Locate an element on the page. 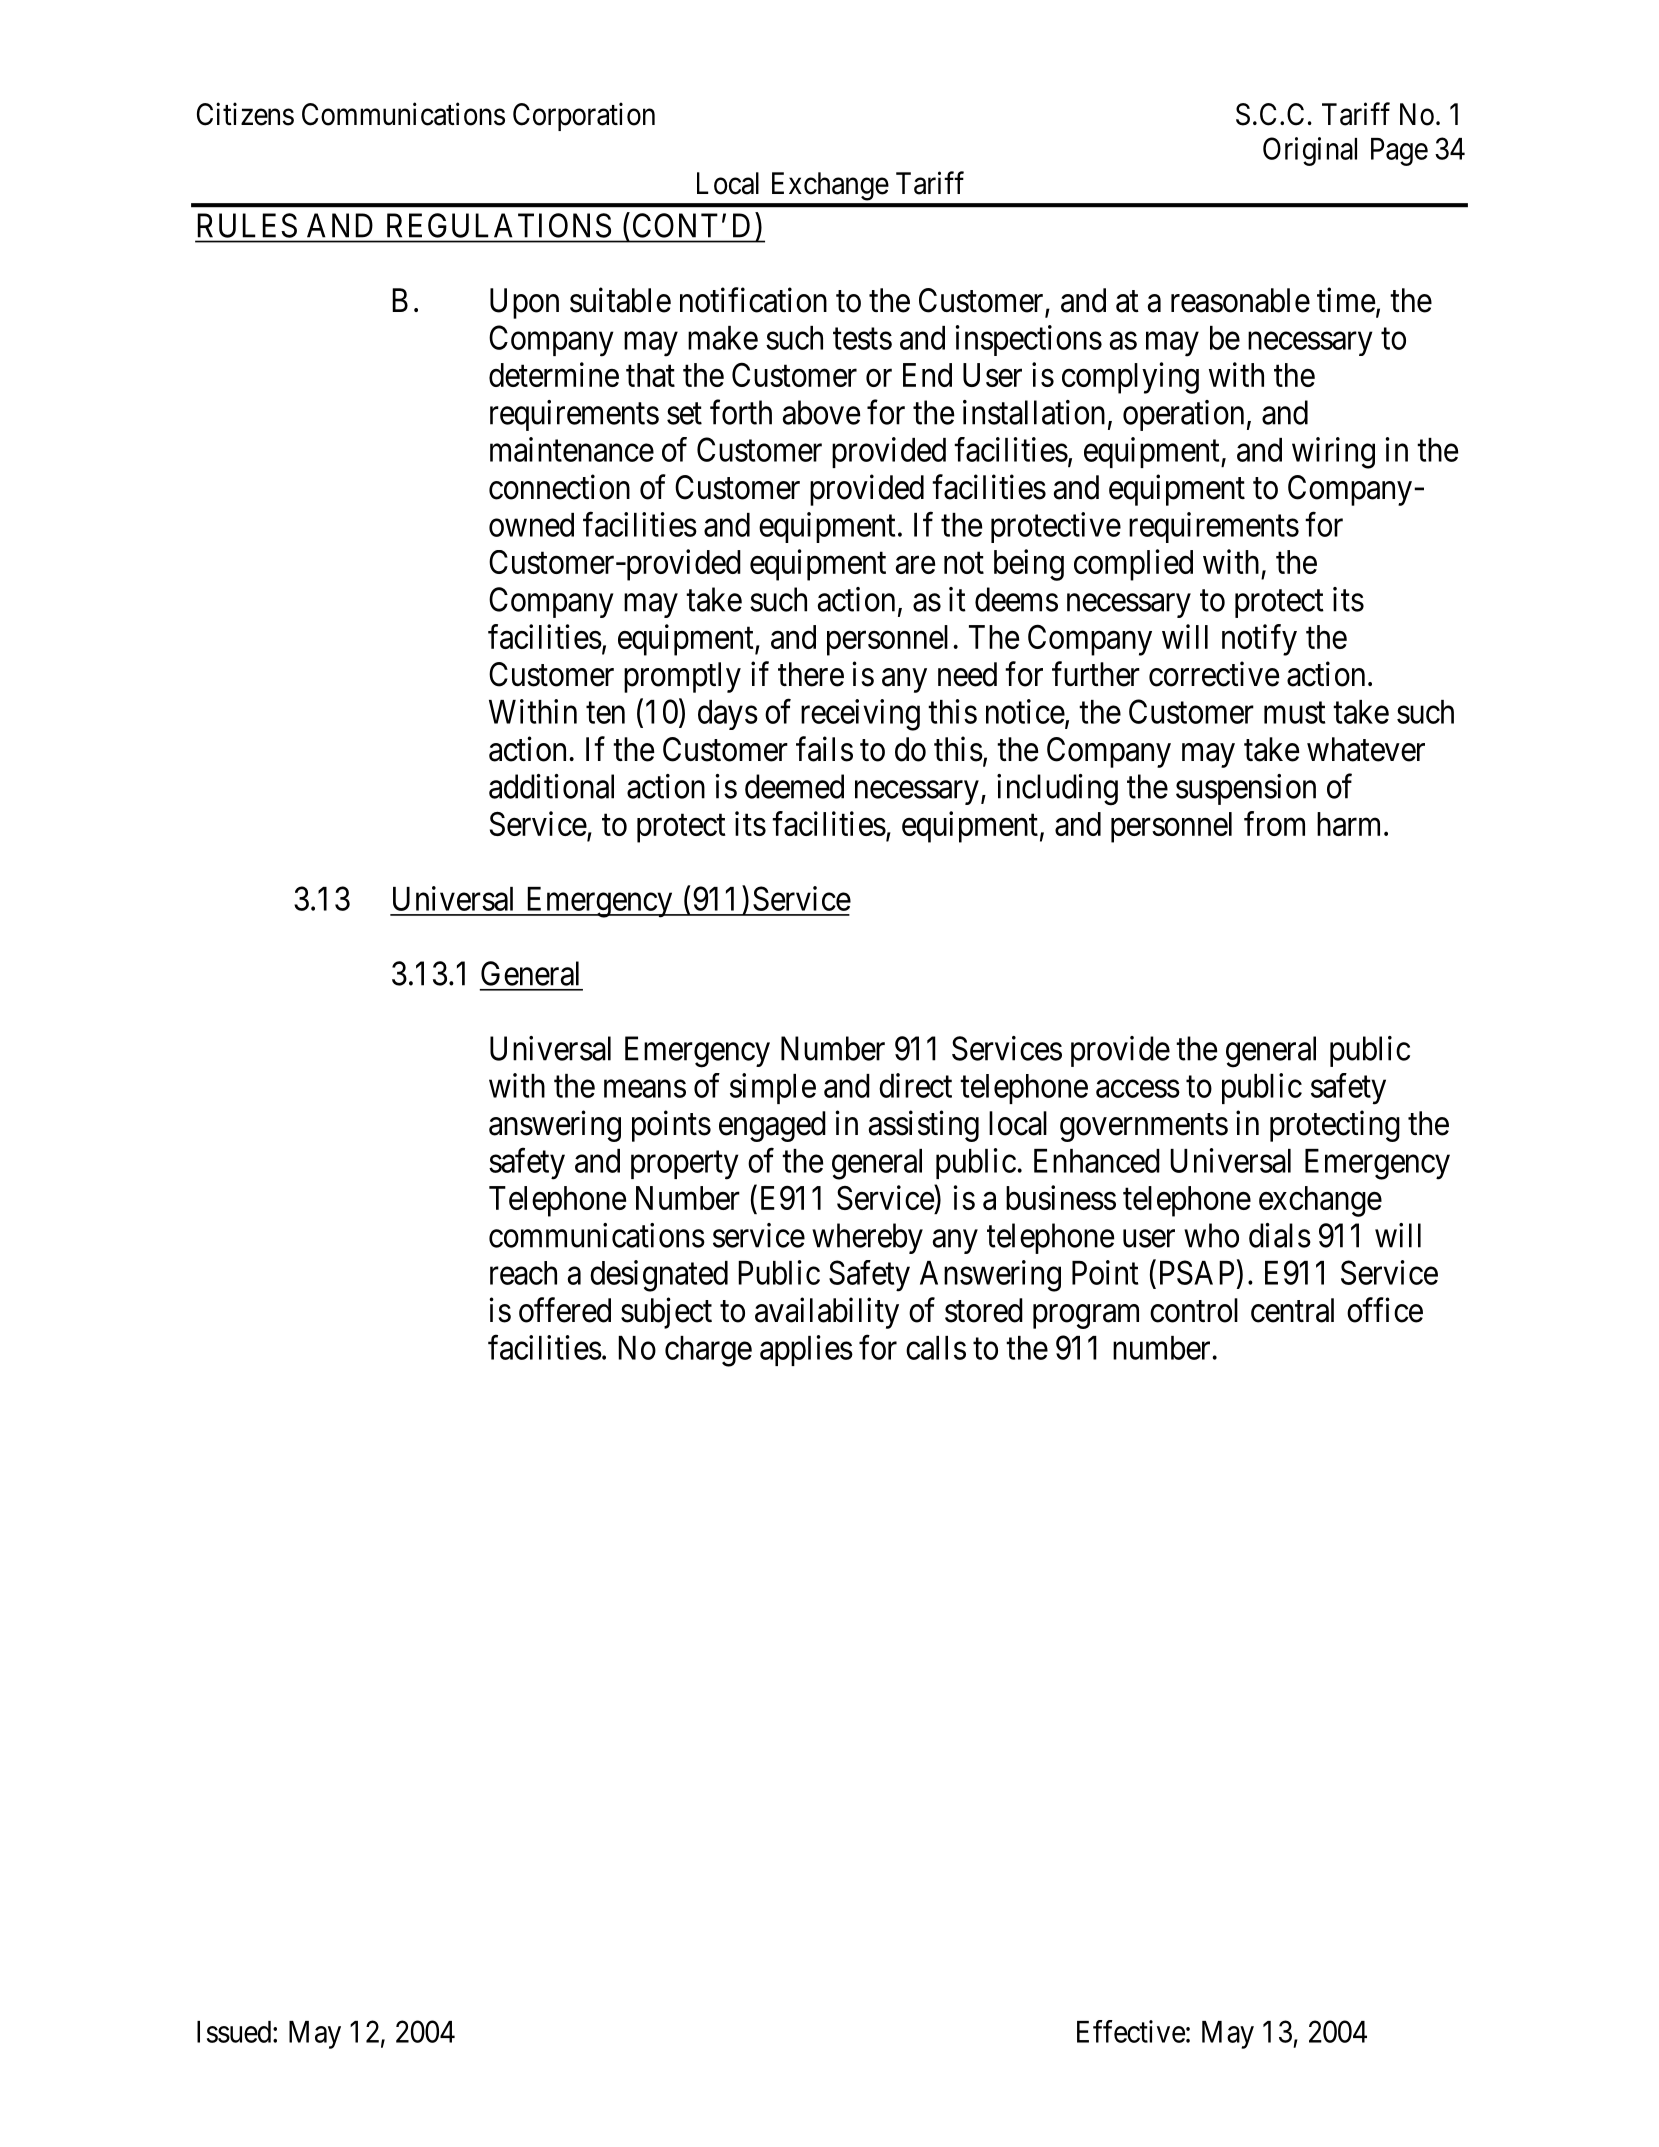  property is located at coordinates (685, 1165).
